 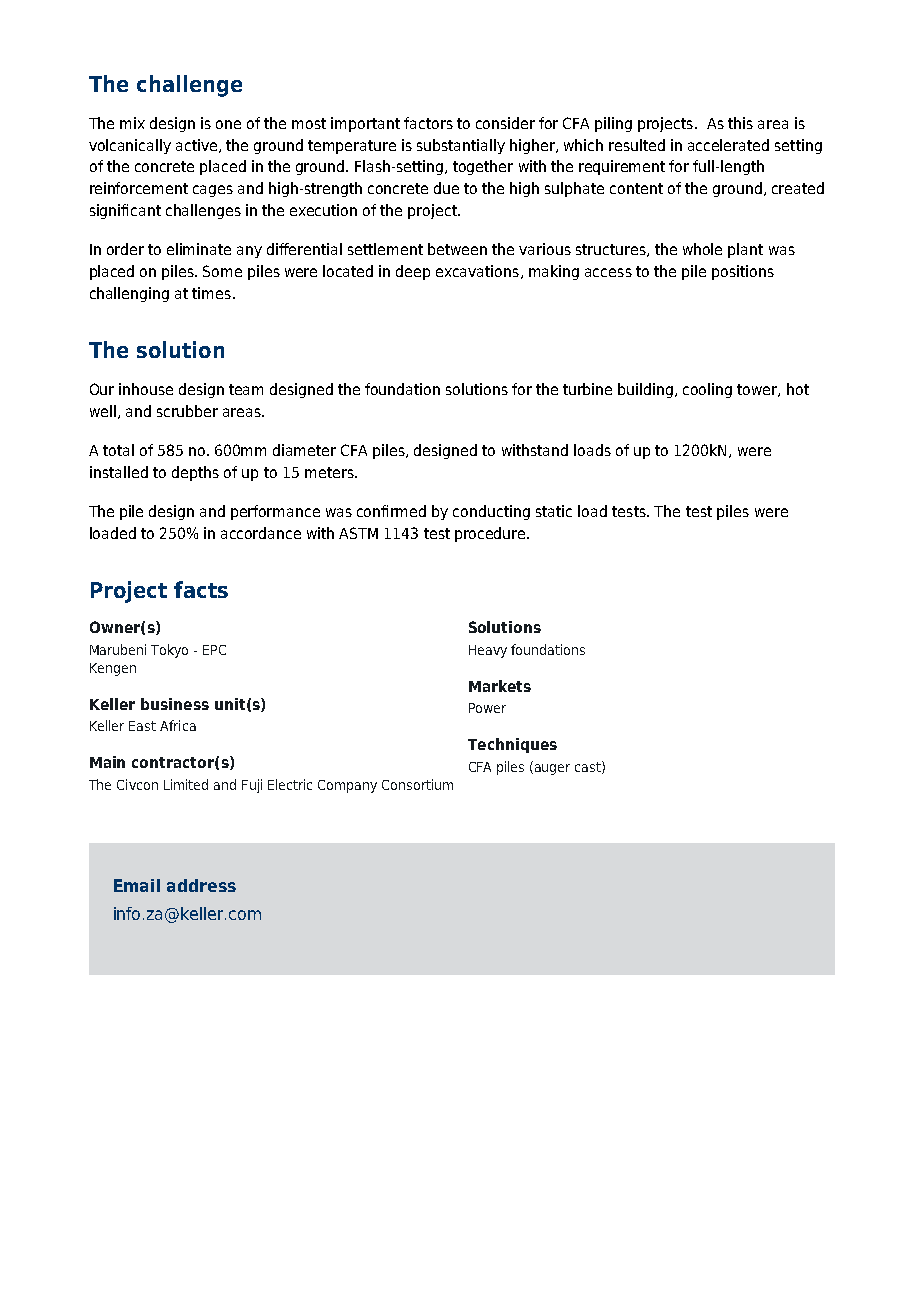 What do you see at coordinates (500, 686) in the screenshot?
I see `Markets` at bounding box center [500, 686].
